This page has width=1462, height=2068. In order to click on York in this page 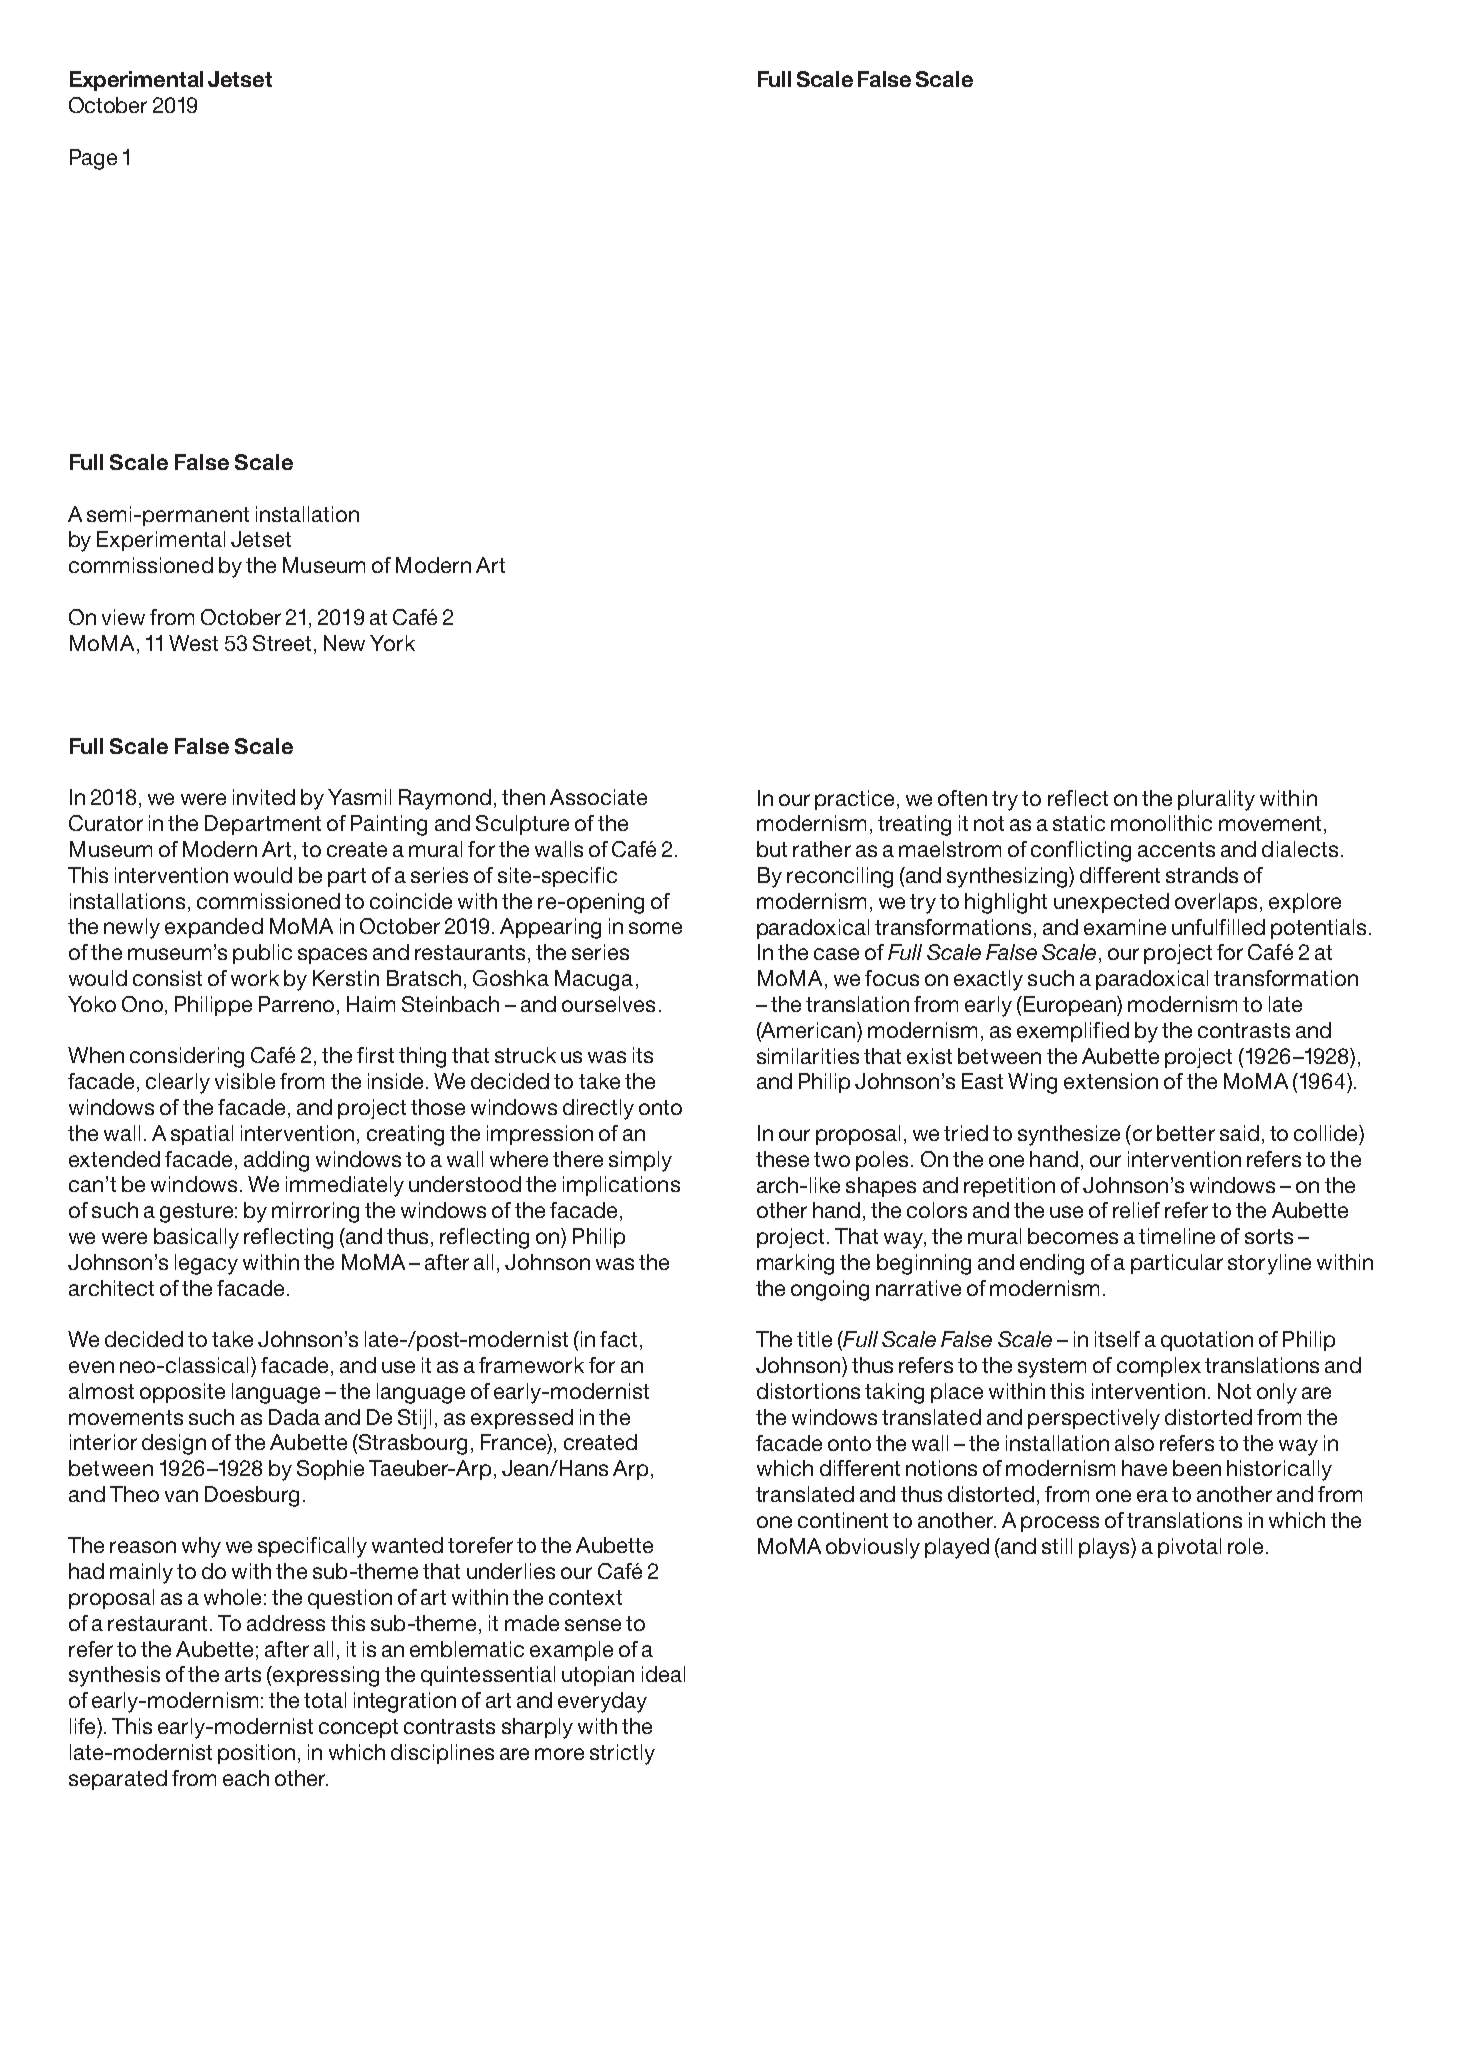, I will do `click(392, 643)`.
